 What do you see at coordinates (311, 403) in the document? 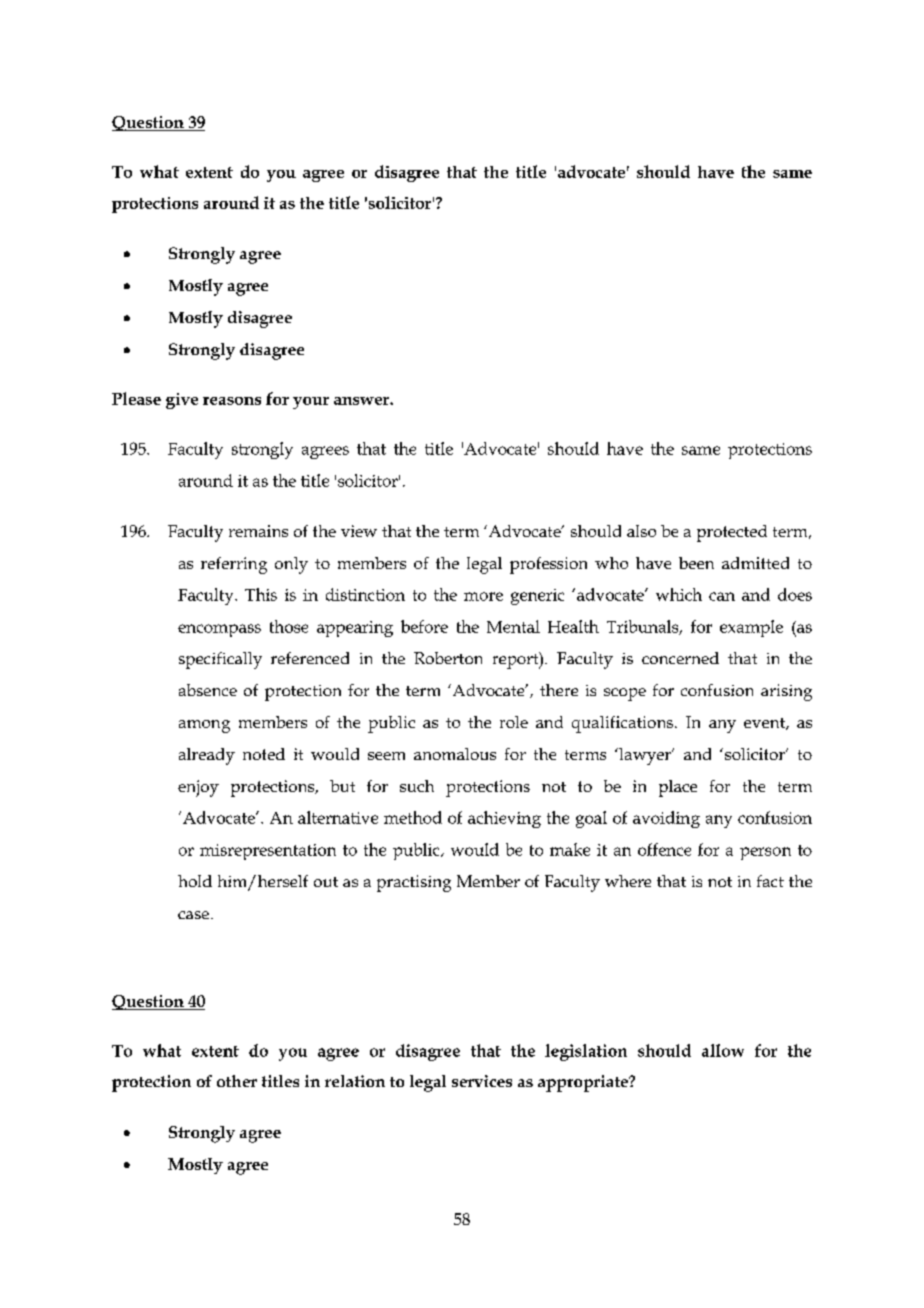
I see `your` at bounding box center [311, 403].
